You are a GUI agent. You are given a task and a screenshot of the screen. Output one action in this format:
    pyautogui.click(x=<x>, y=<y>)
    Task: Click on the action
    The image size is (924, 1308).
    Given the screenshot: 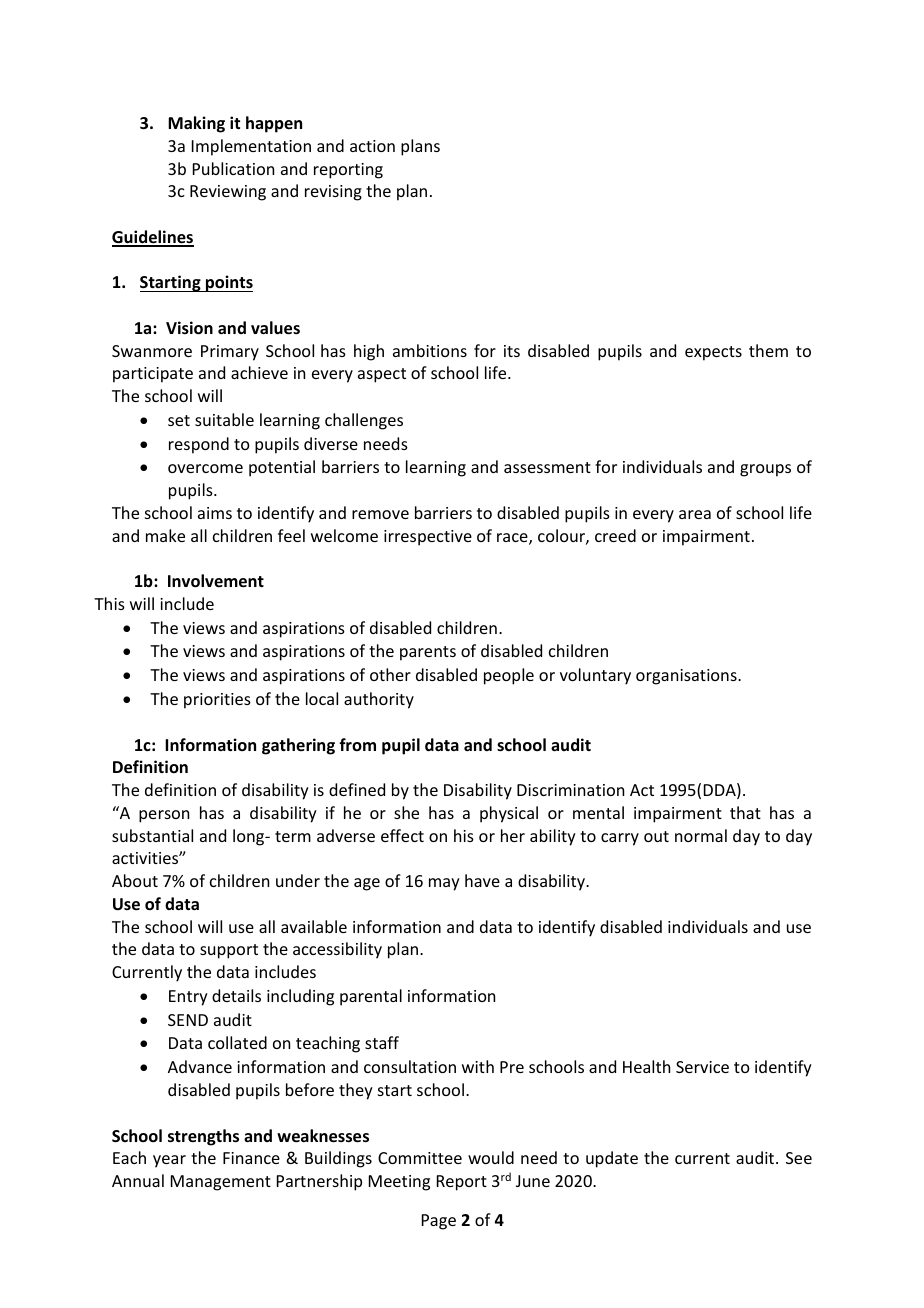 What is the action you would take?
    pyautogui.click(x=372, y=146)
